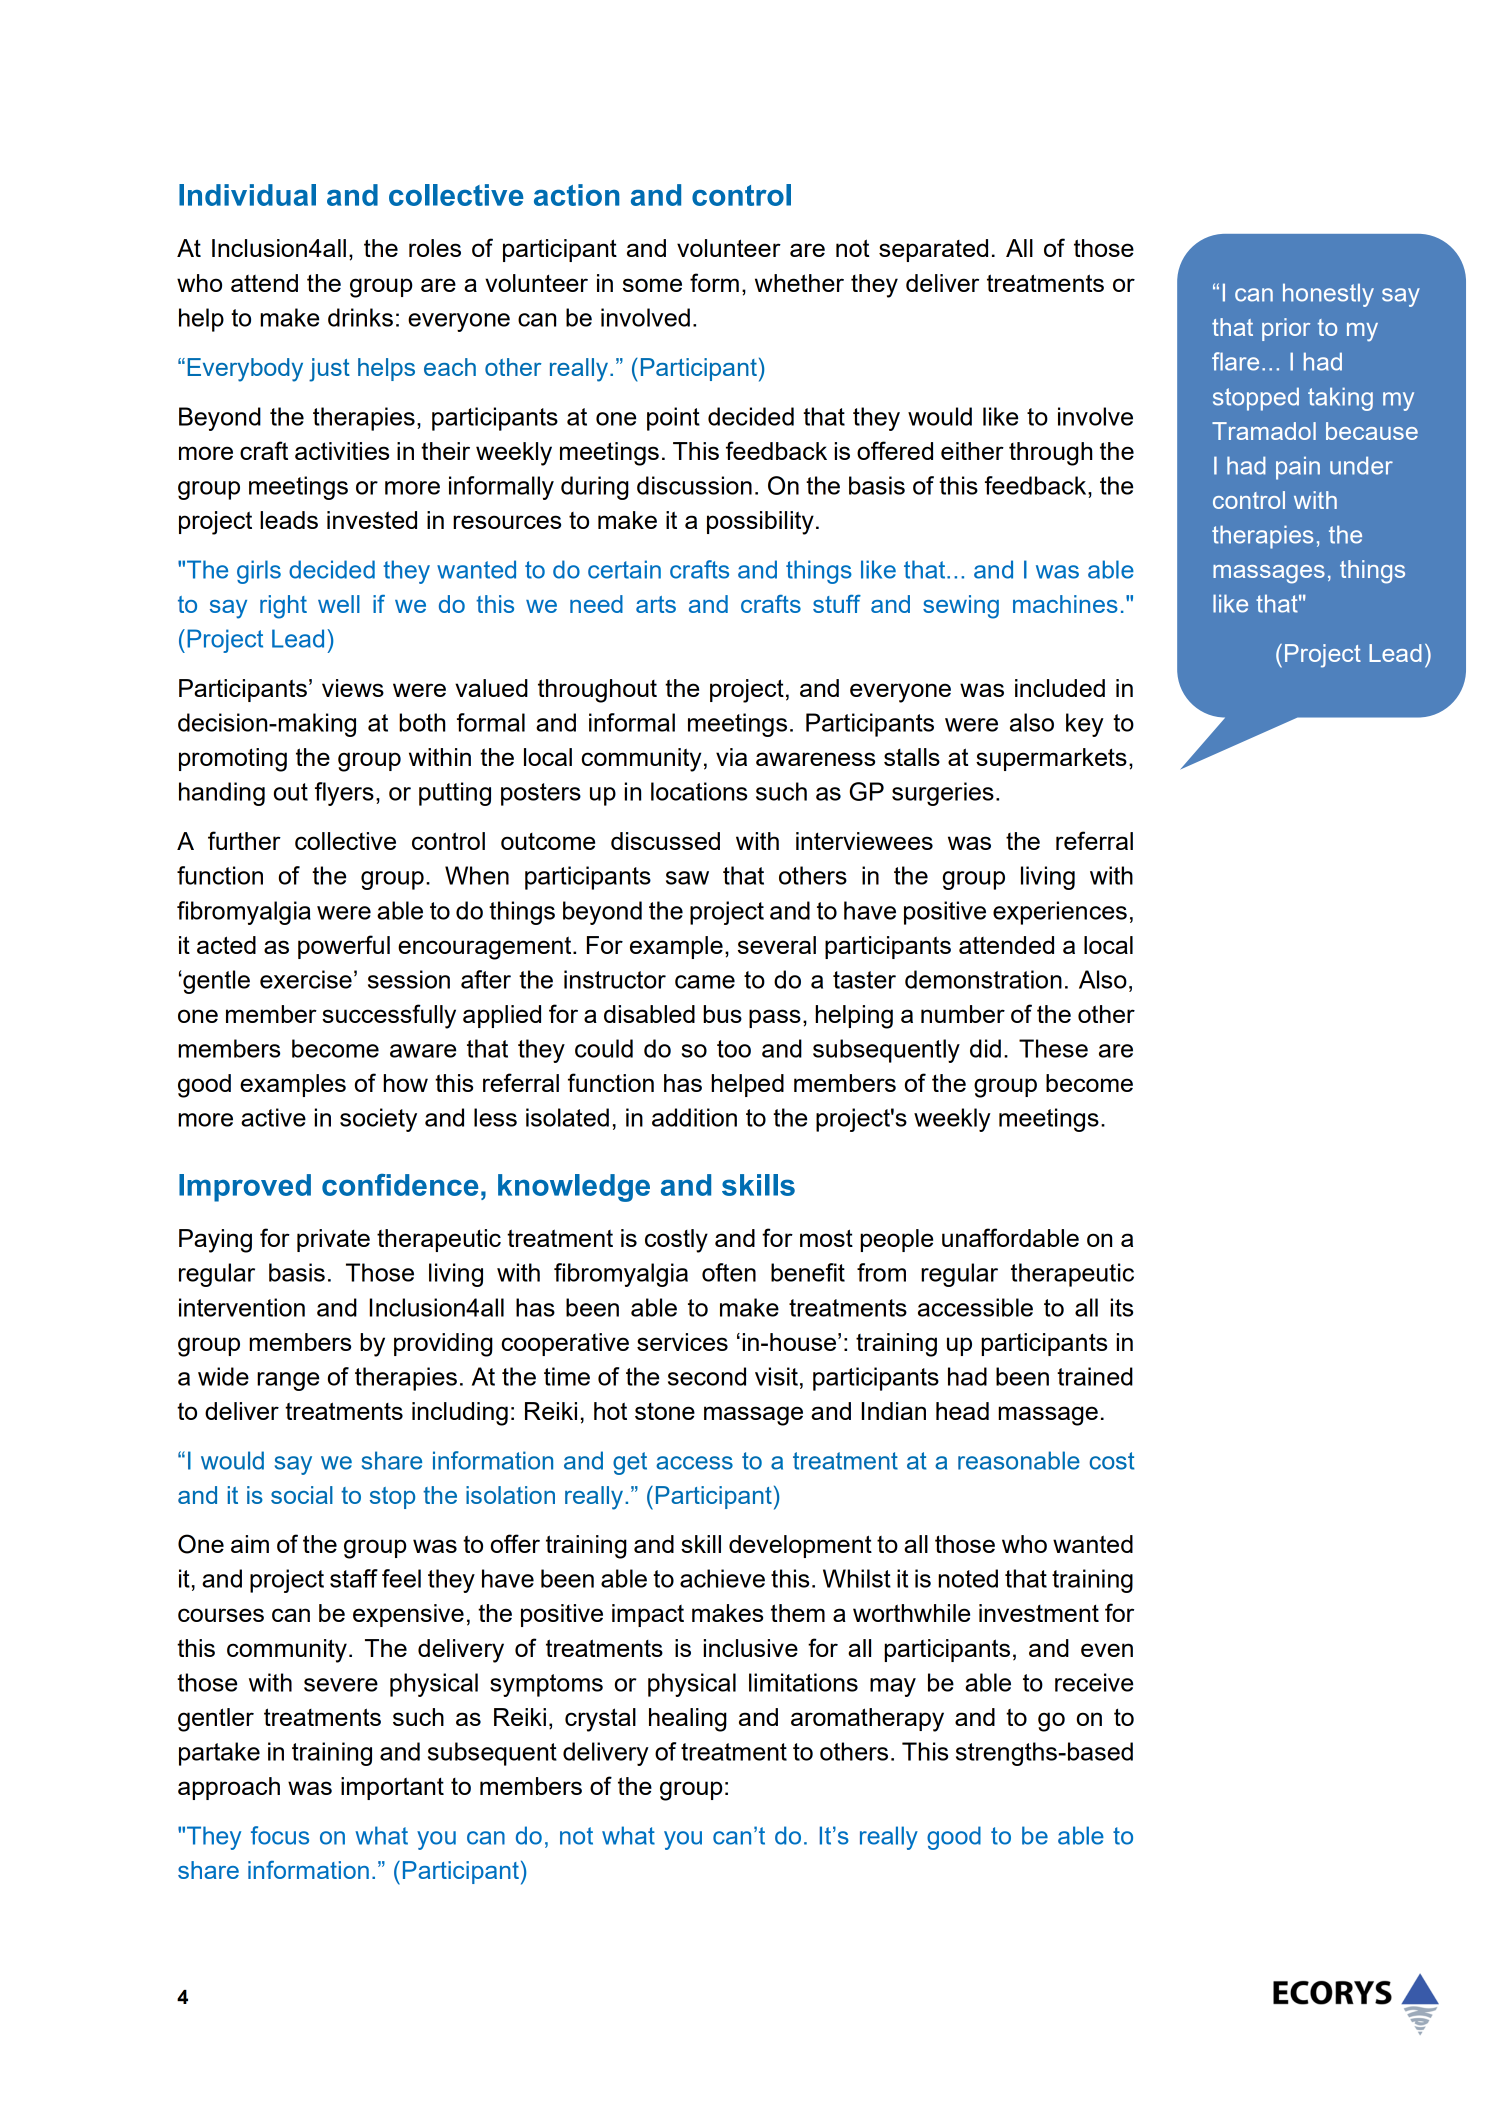 This page has height=2106, width=1489. I want to click on successfully, so click(389, 1016).
